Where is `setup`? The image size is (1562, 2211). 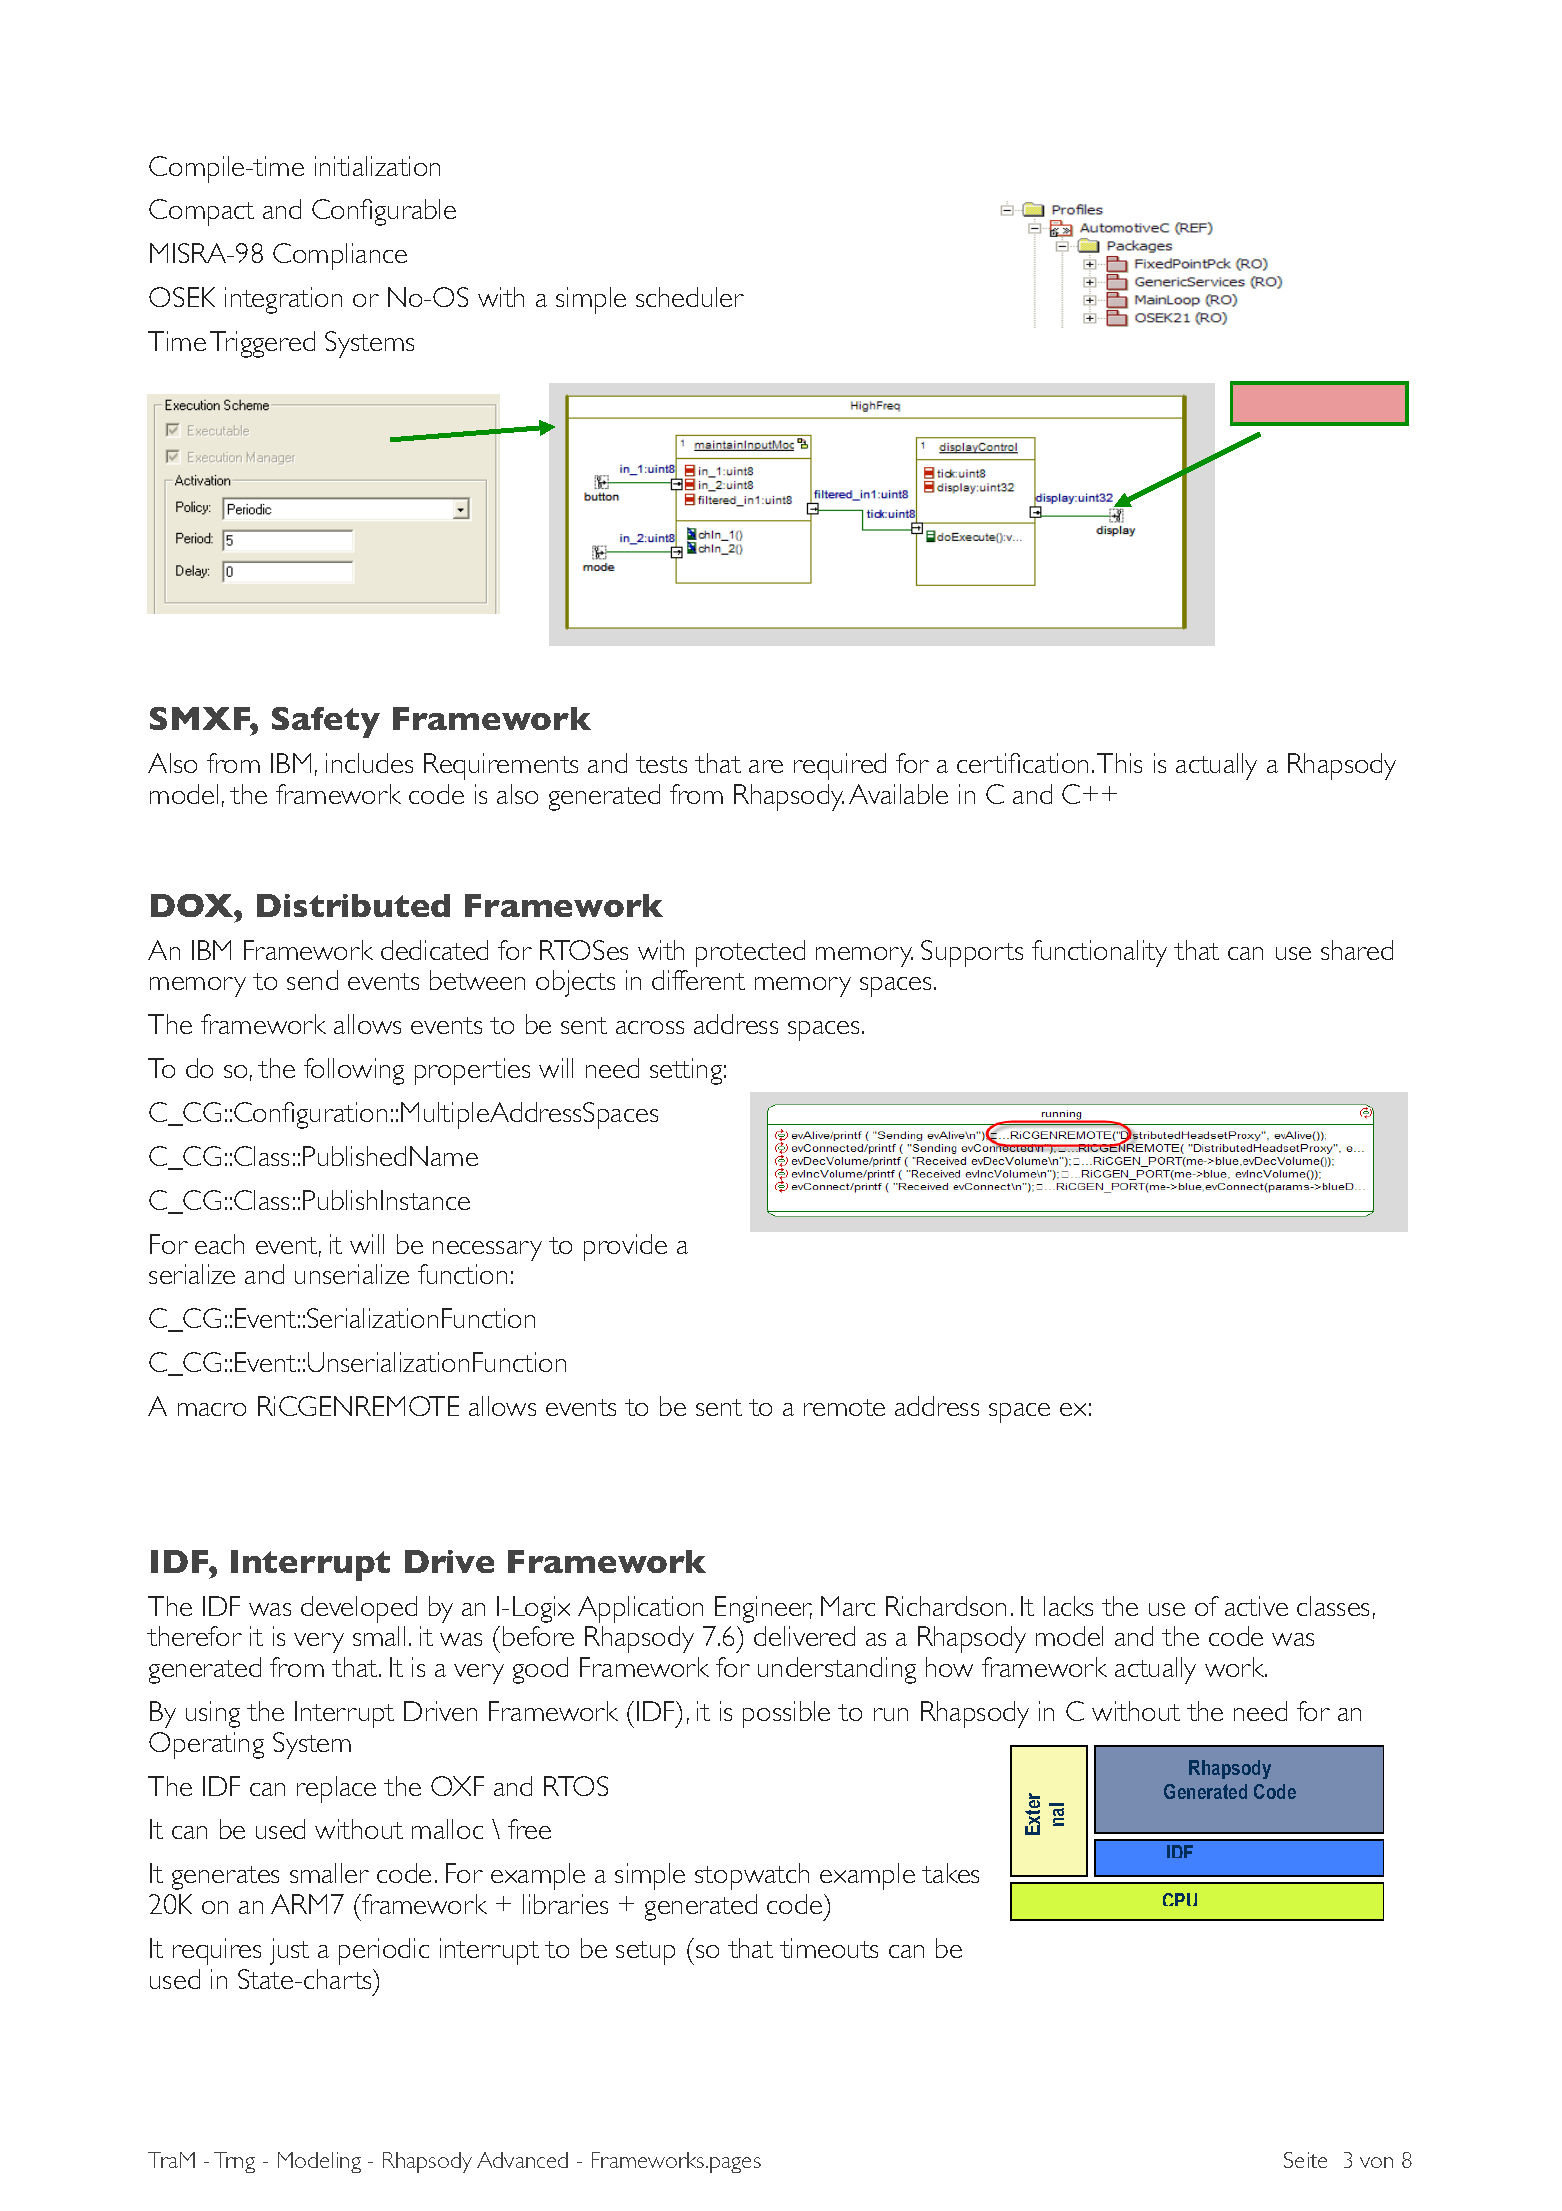 setup is located at coordinates (645, 1953).
